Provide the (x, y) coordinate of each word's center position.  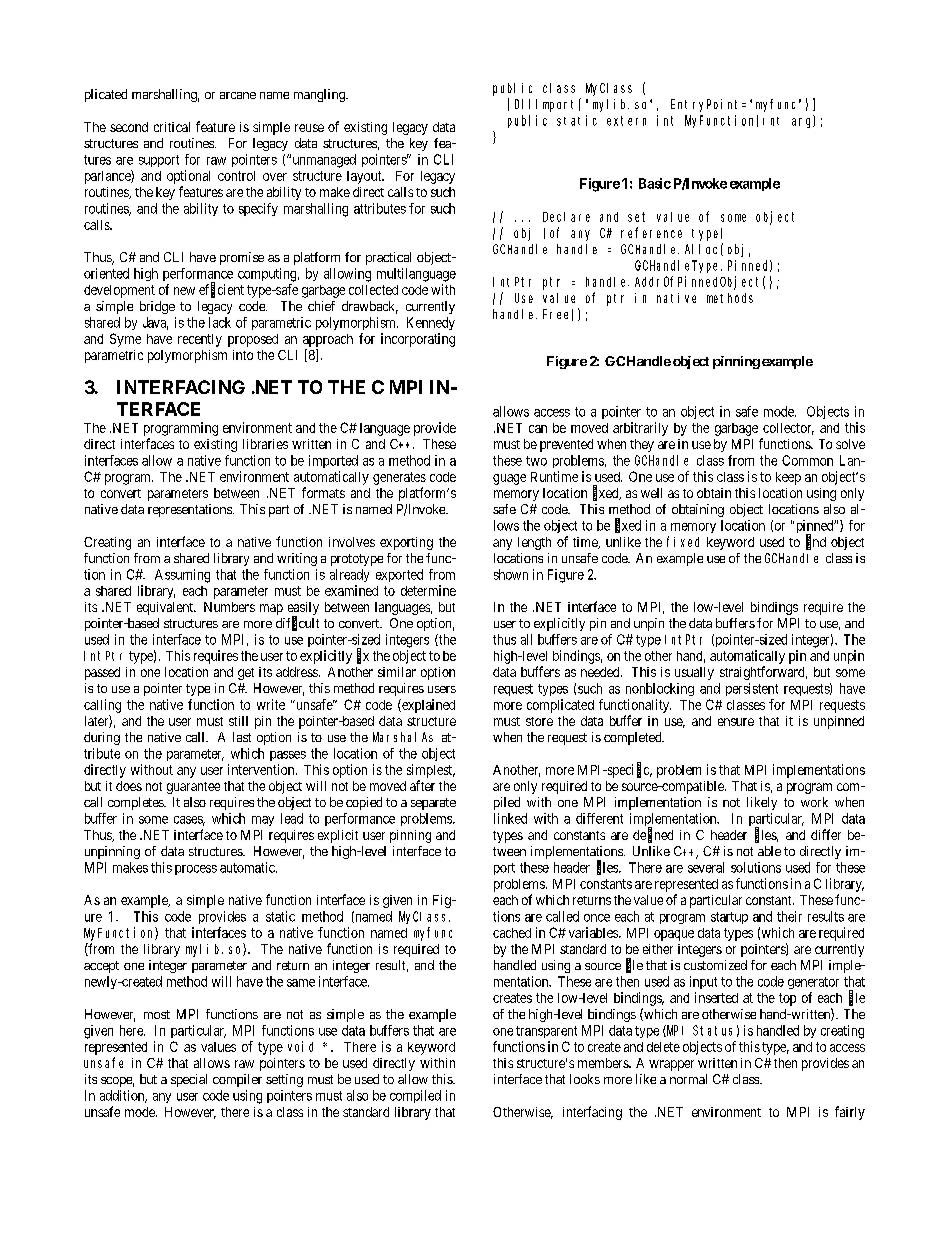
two (536, 461)
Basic (655, 183)
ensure (736, 722)
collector (788, 429)
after (422, 785)
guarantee (193, 788)
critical (172, 127)
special (189, 1080)
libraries (265, 444)
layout (365, 177)
